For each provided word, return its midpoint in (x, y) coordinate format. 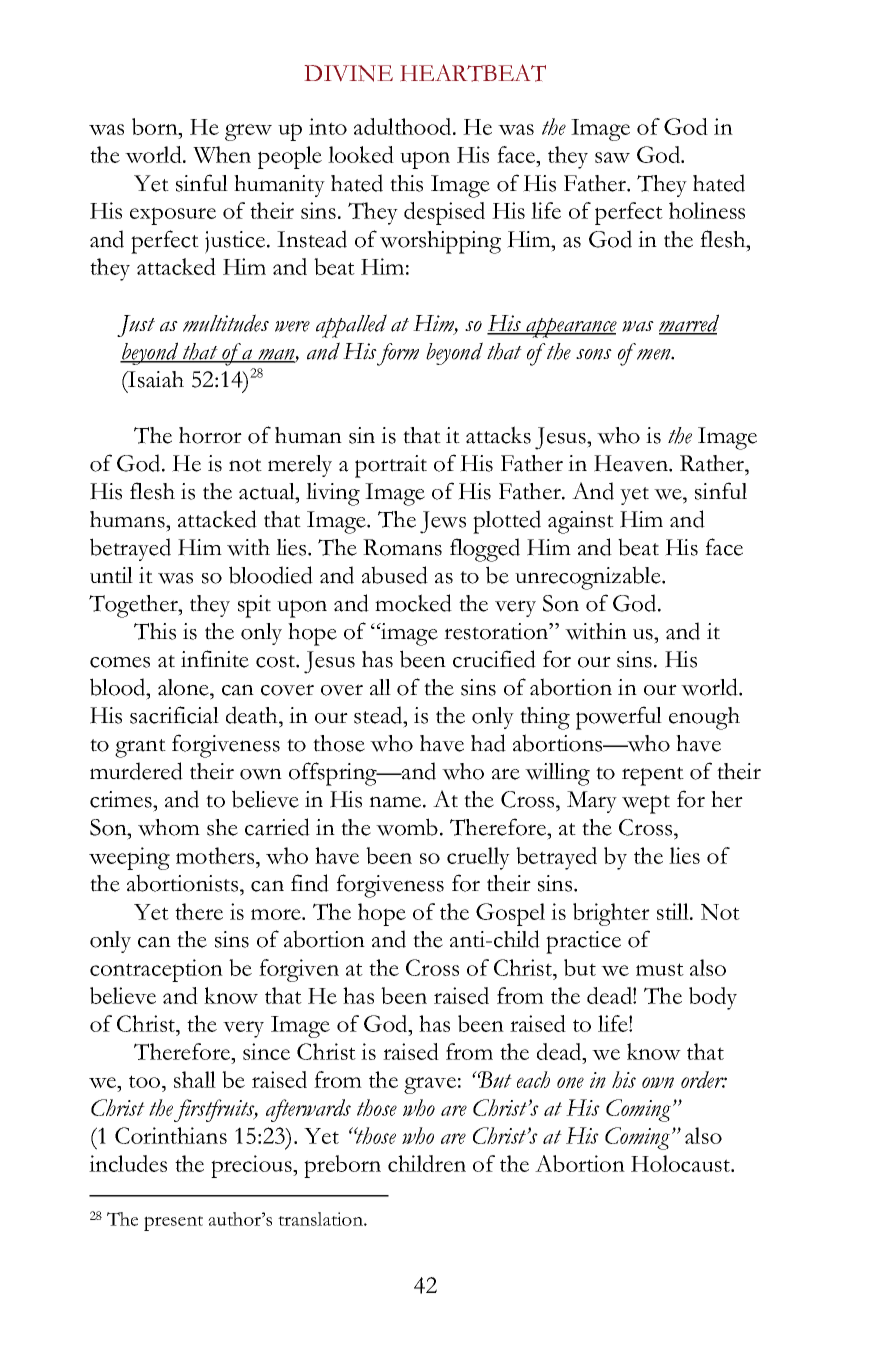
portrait (391, 466)
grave (430, 1085)
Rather (713, 463)
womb (407, 827)
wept (646, 804)
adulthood (404, 126)
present (173, 1223)
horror (210, 435)
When (222, 154)
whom (169, 827)
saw (612, 157)
